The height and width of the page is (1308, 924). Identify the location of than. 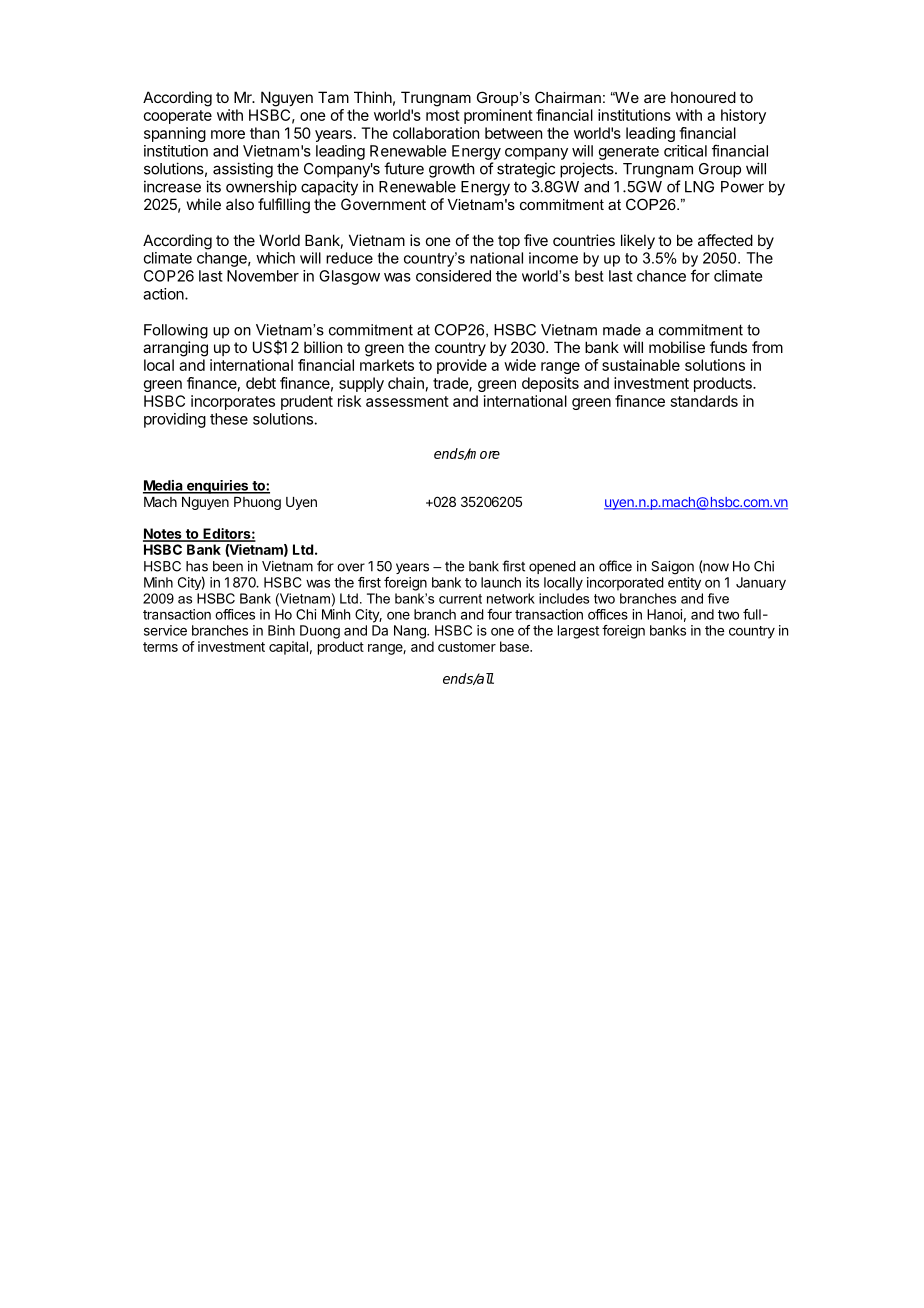
(264, 133).
